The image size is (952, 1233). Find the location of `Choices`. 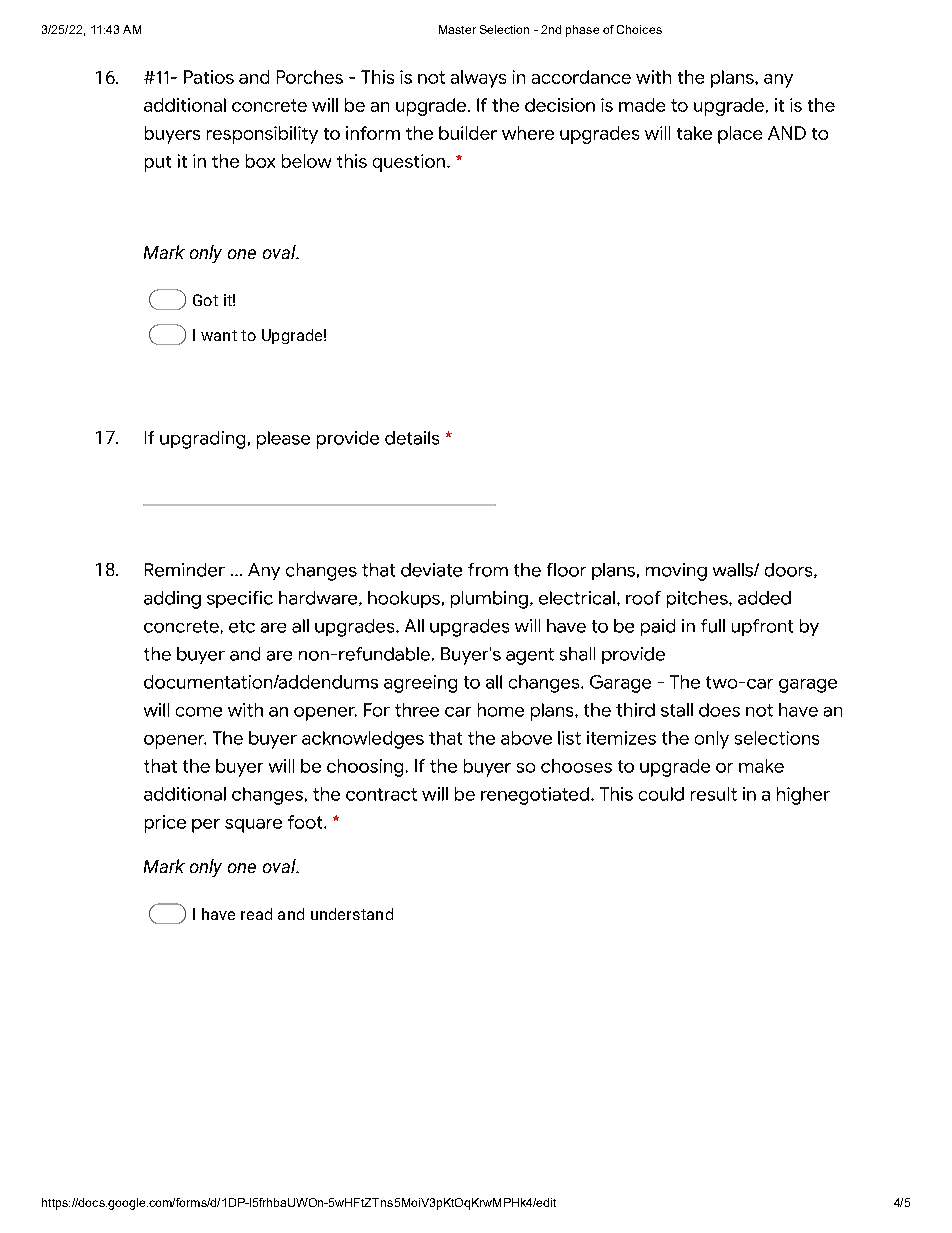

Choices is located at coordinates (639, 29).
